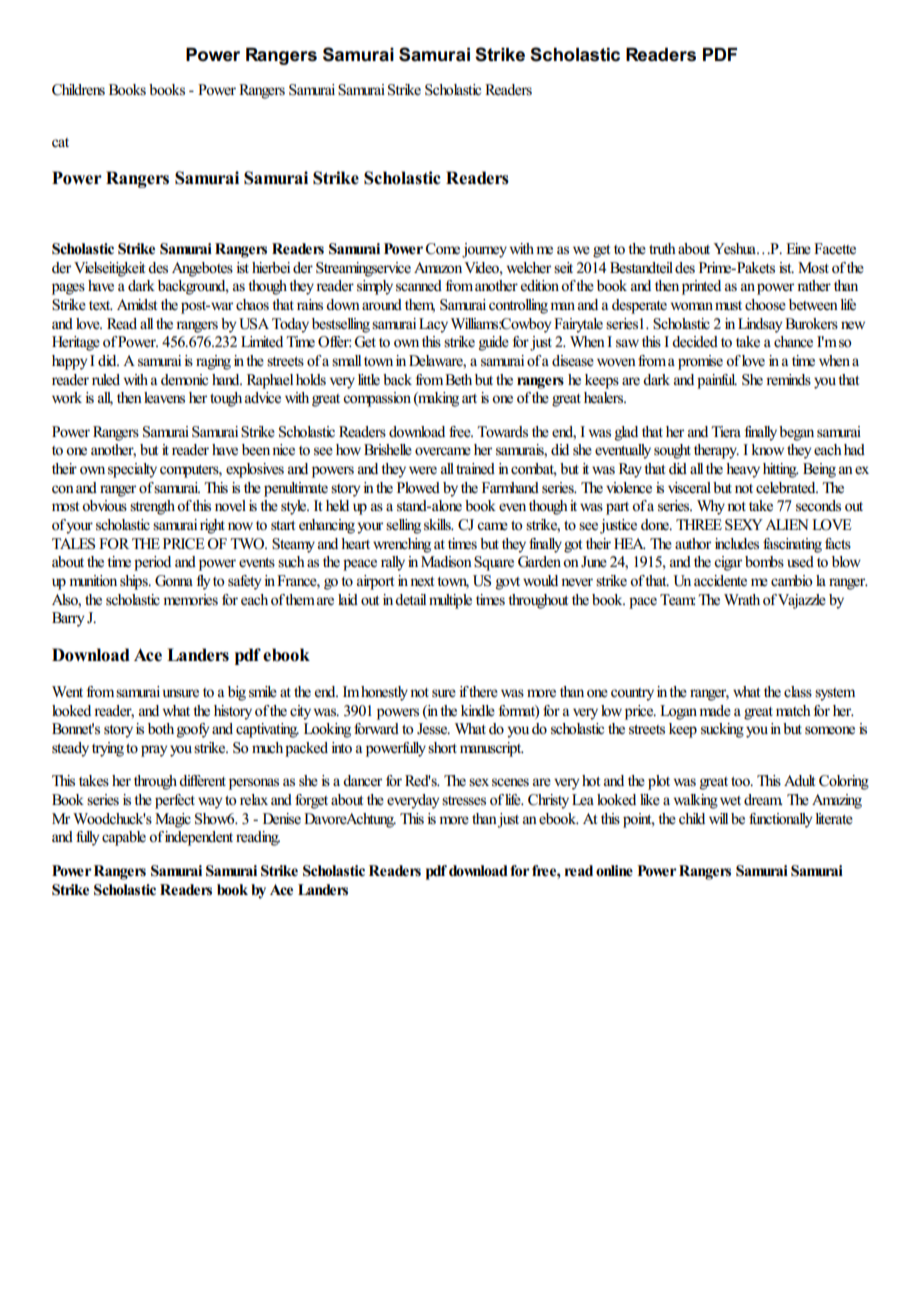 This screenshot has height=1308, width=924. Describe the element at coordinates (132, 470) in the screenshot. I see `specialty` at that location.
